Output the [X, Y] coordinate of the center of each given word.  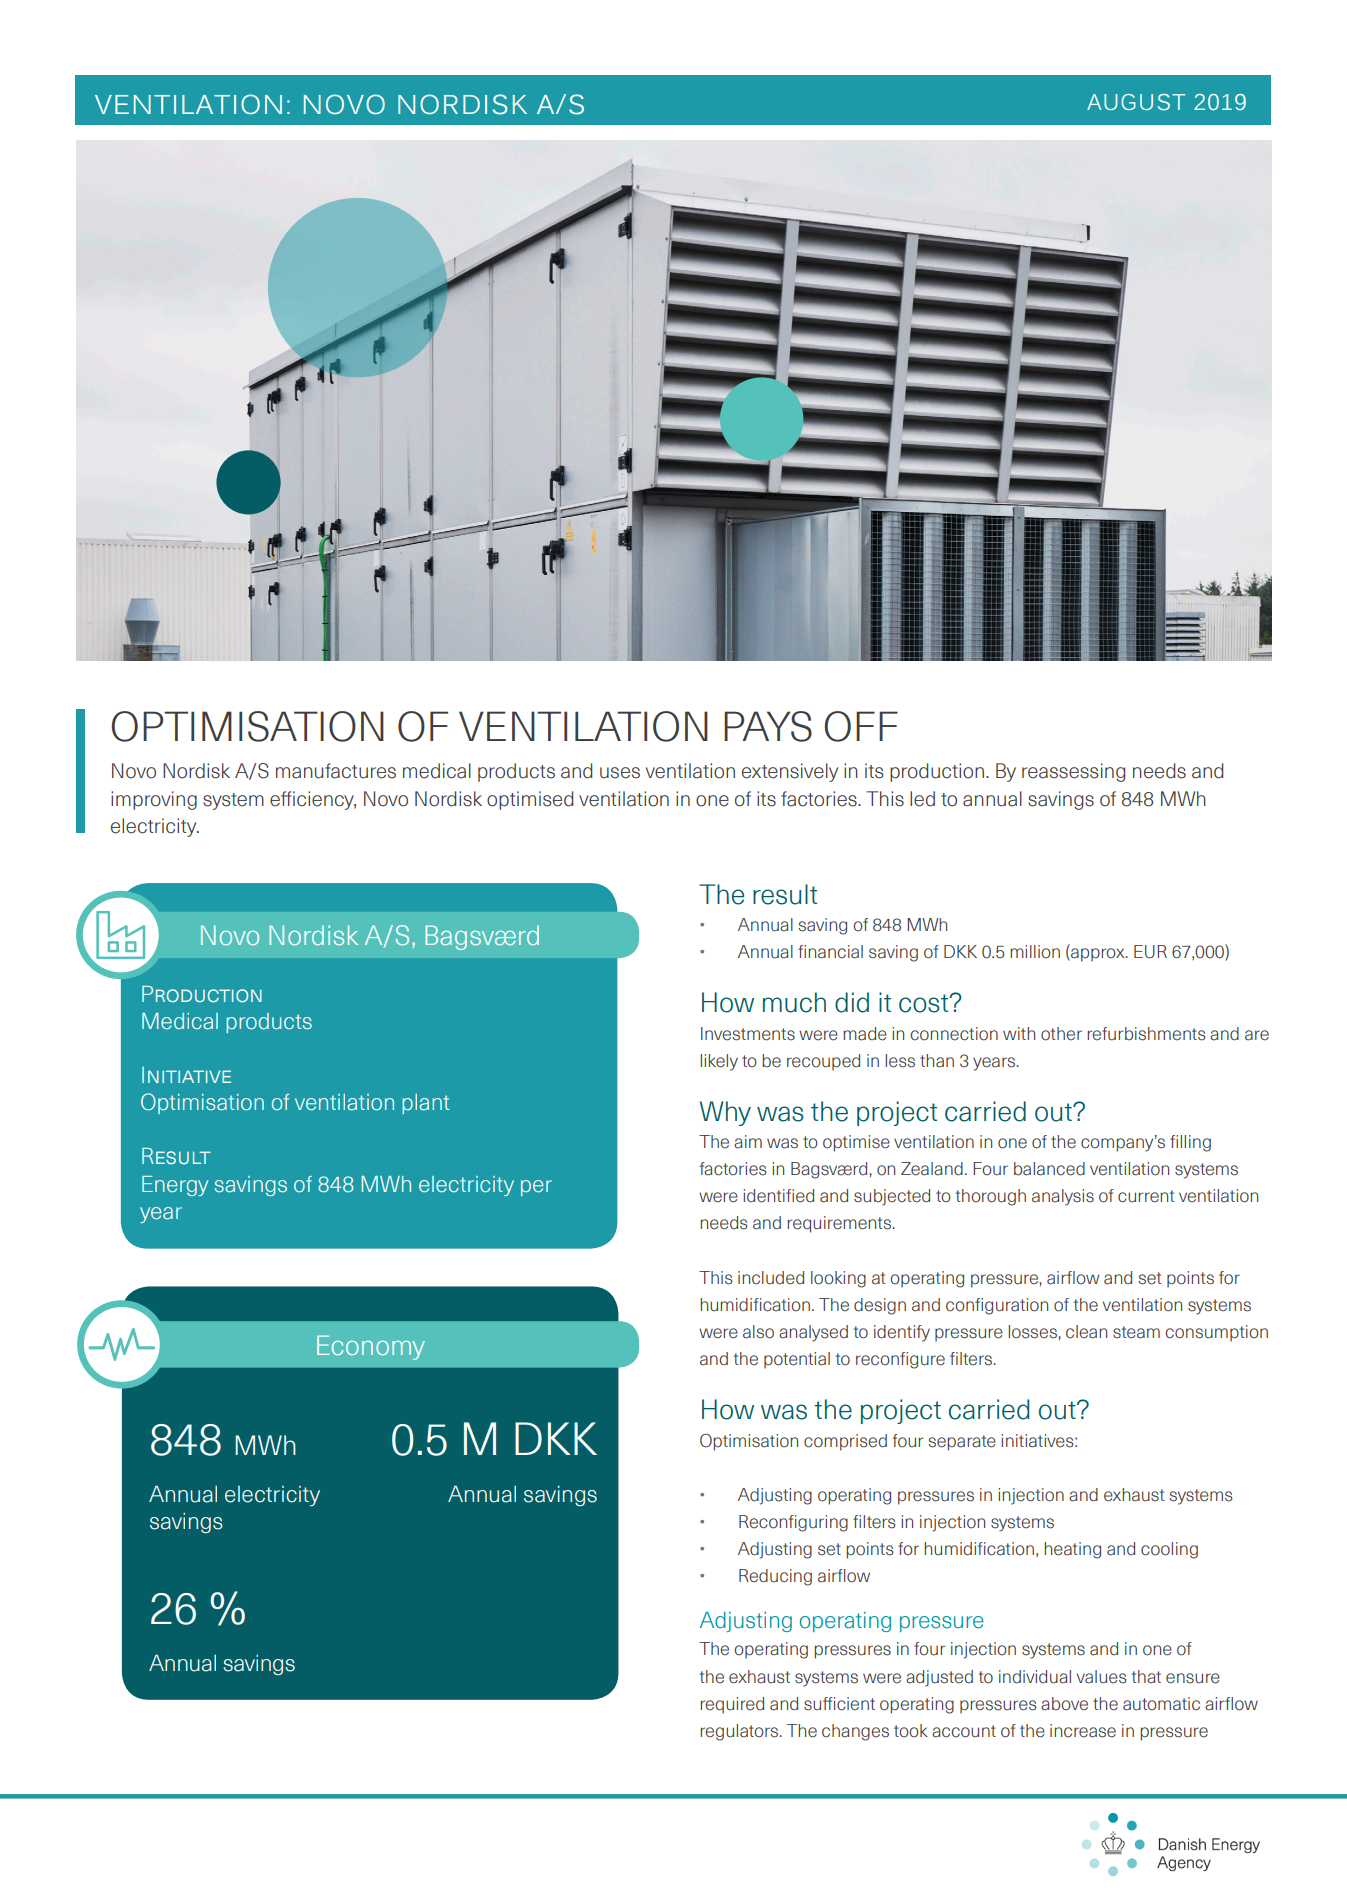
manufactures [336, 771]
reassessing [1073, 772]
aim [748, 1142]
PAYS [768, 726]
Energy [175, 1186]
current [1146, 1196]
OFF [861, 726]
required [732, 1705]
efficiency [313, 800]
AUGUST [1136, 102]
